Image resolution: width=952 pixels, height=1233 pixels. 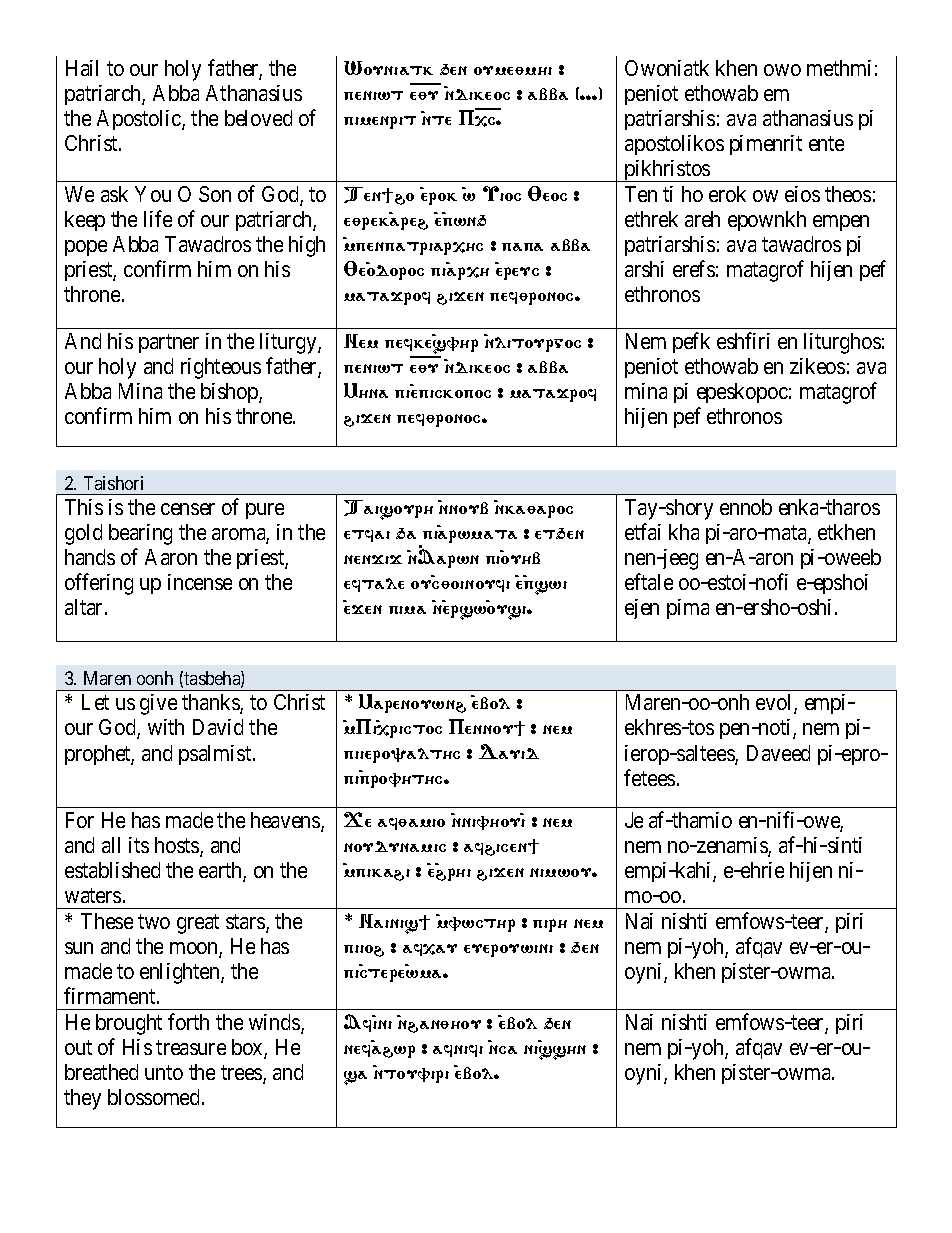 What do you see at coordinates (140, 120) in the screenshot?
I see `Apostolic` at bounding box center [140, 120].
